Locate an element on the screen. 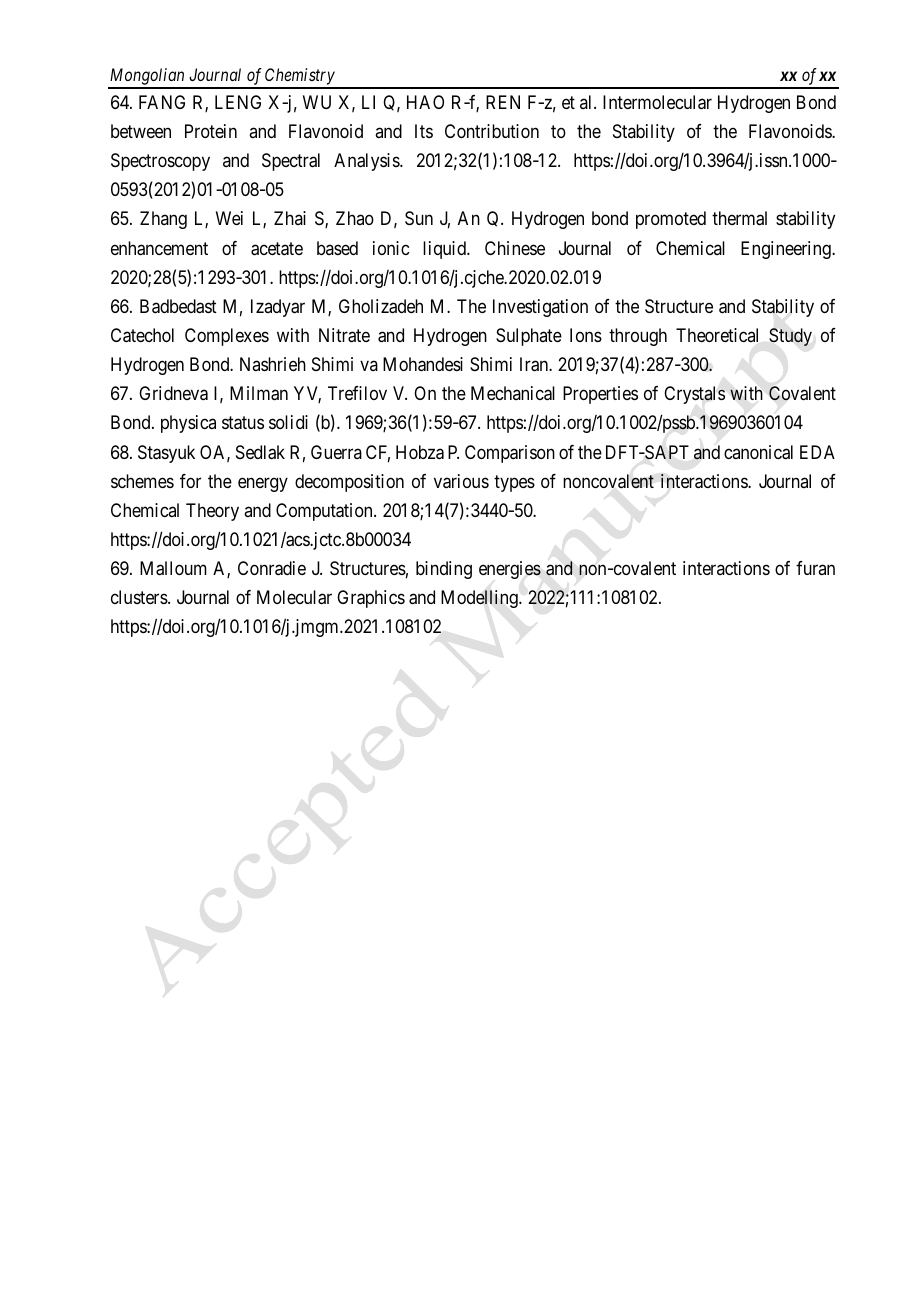 The image size is (924, 1308). clusters is located at coordinates (140, 597).
